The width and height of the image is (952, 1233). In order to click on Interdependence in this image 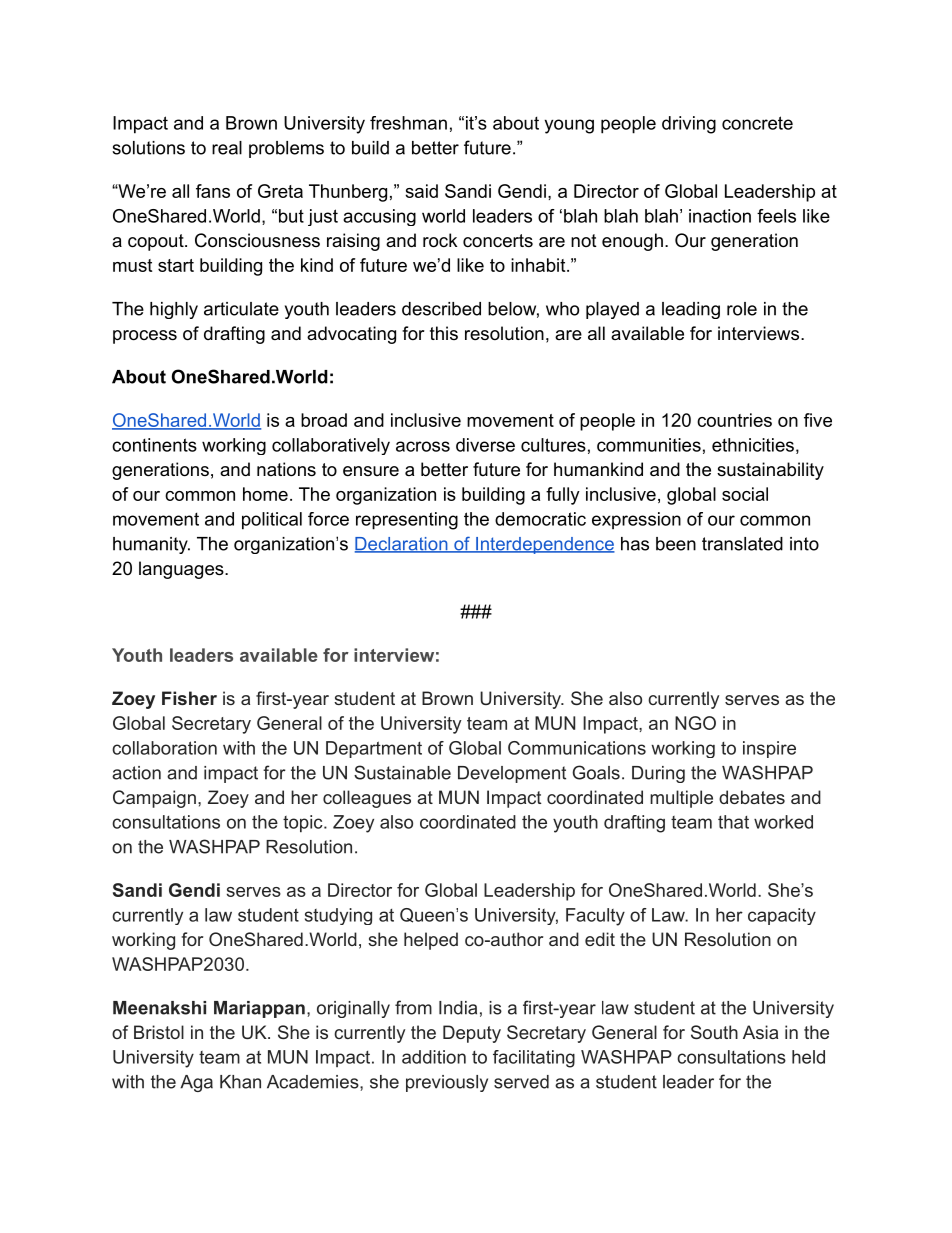, I will do `click(544, 545)`.
